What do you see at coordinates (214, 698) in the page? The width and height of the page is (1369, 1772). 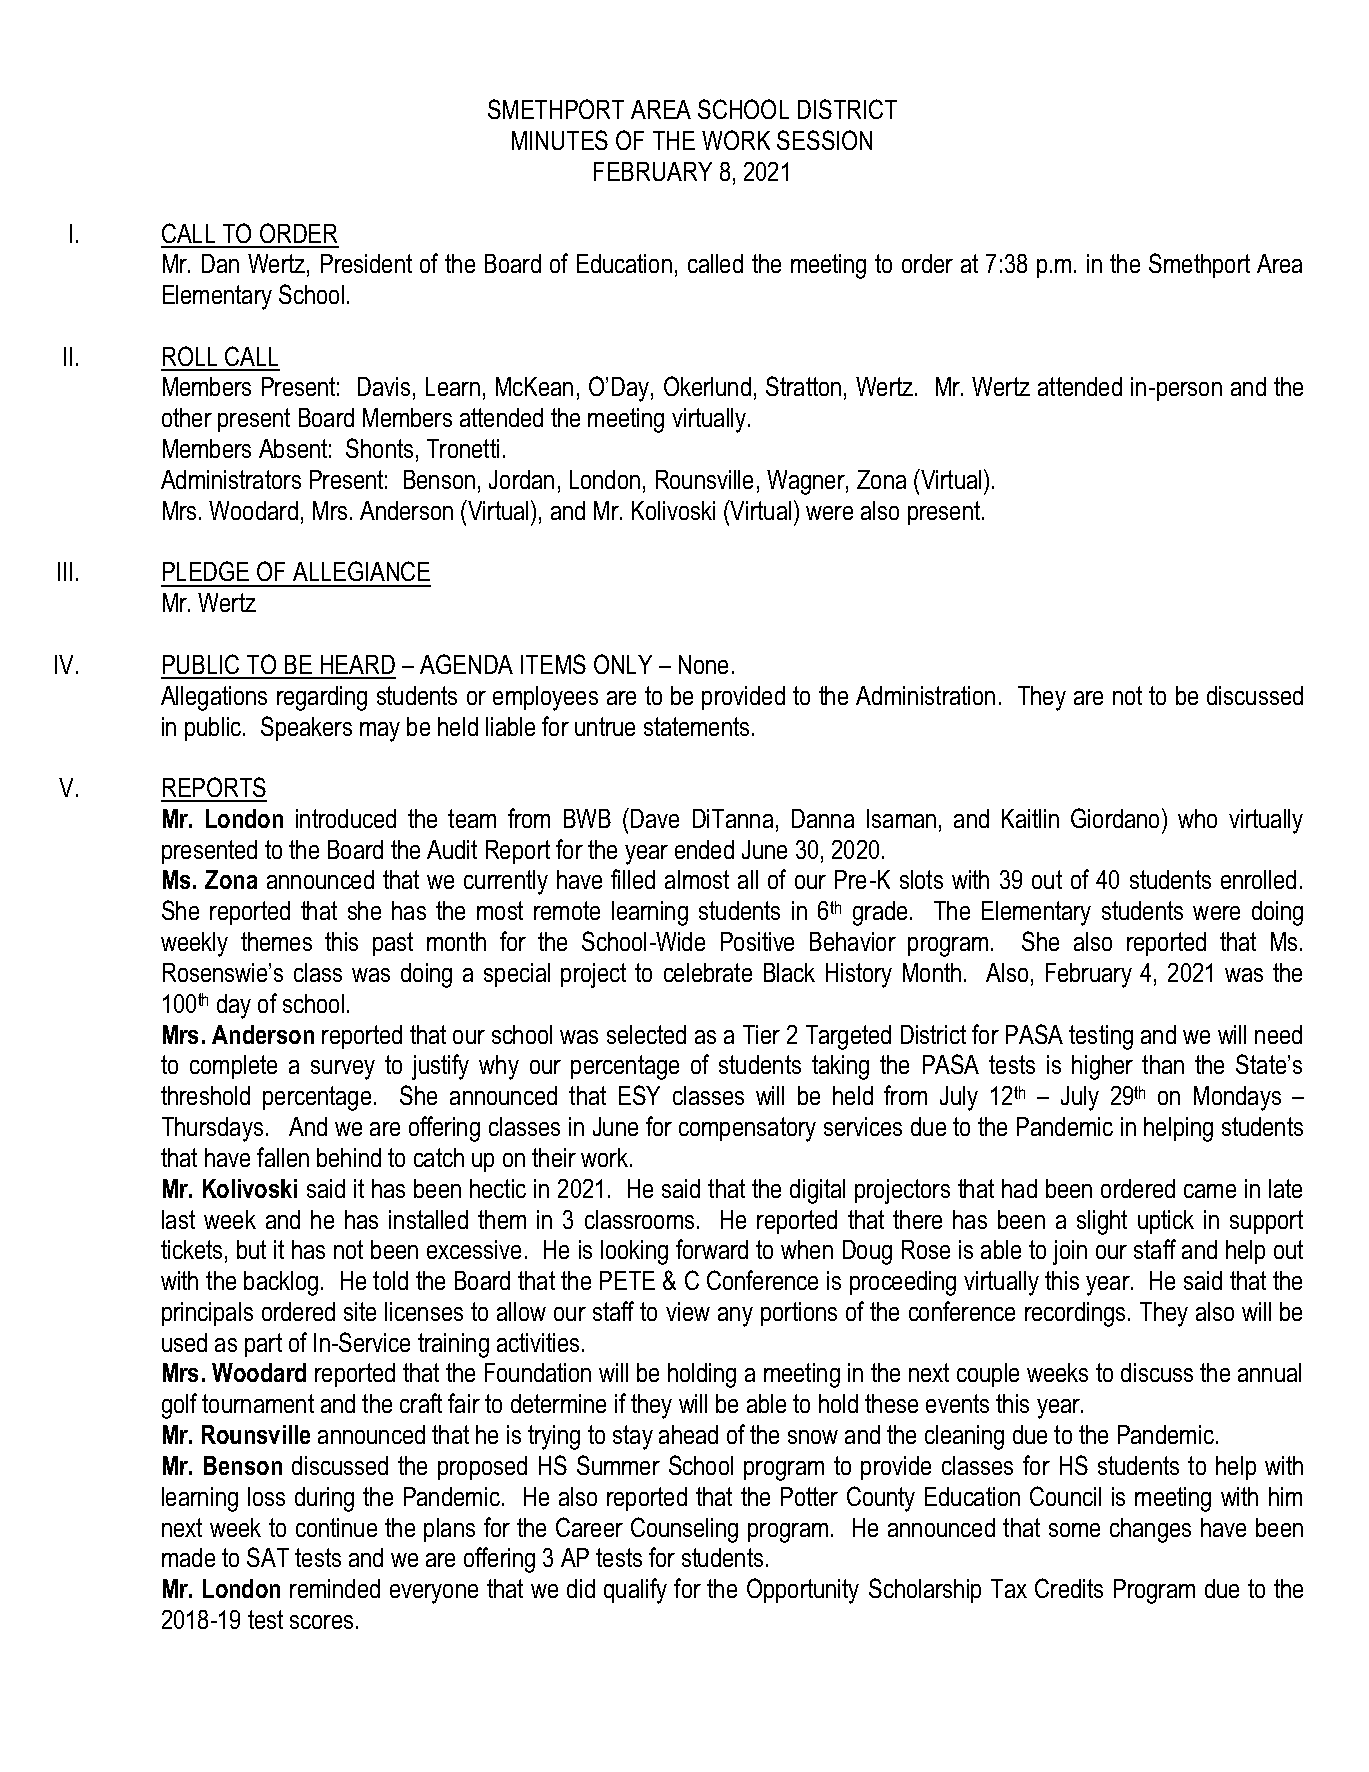 I see `Allegations` at bounding box center [214, 698].
